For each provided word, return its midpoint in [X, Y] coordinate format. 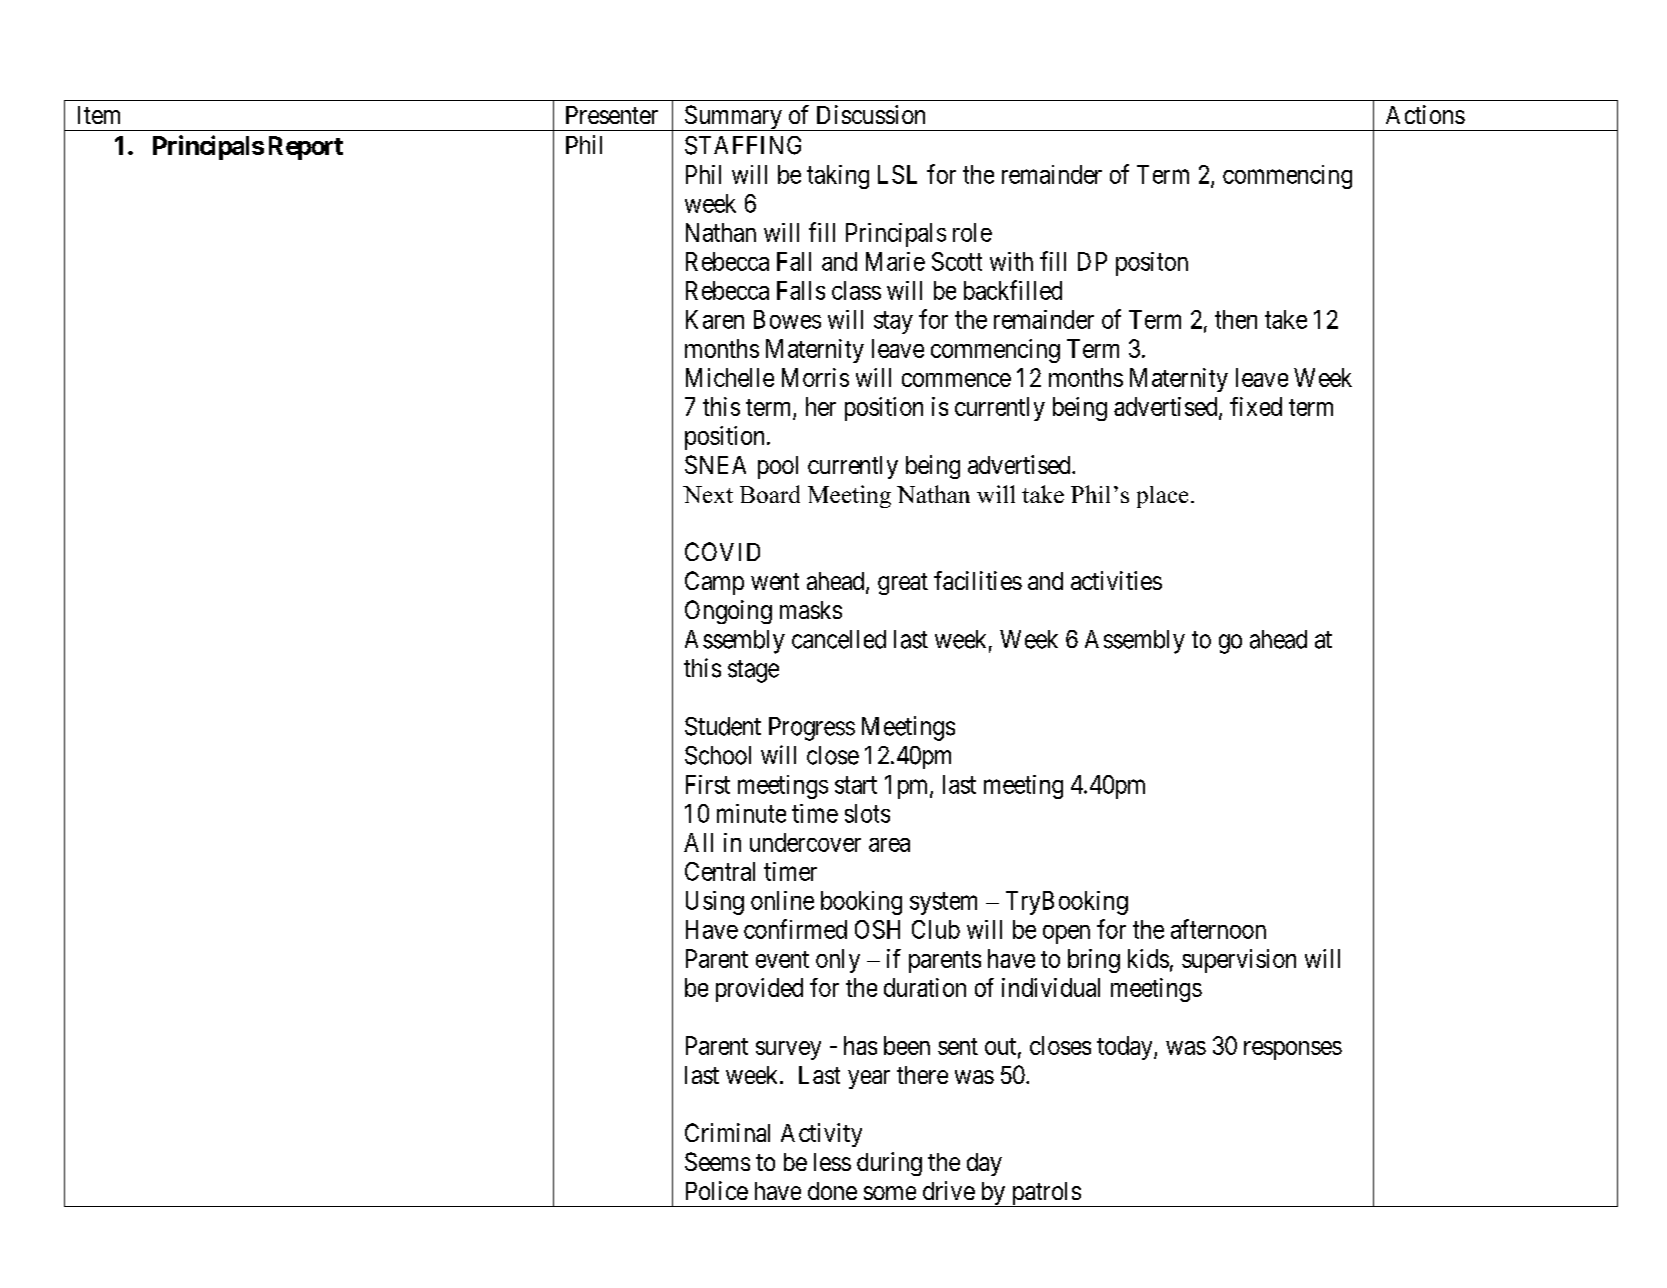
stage [753, 671]
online [782, 900]
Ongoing [728, 612]
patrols [1045, 1194]
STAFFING [743, 145]
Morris [815, 377]
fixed [1256, 406]
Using [715, 903]
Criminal [727, 1132]
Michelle [730, 377]
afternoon [1218, 929]
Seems [717, 1161]
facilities [978, 580]
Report [306, 148]
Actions [1425, 114]
